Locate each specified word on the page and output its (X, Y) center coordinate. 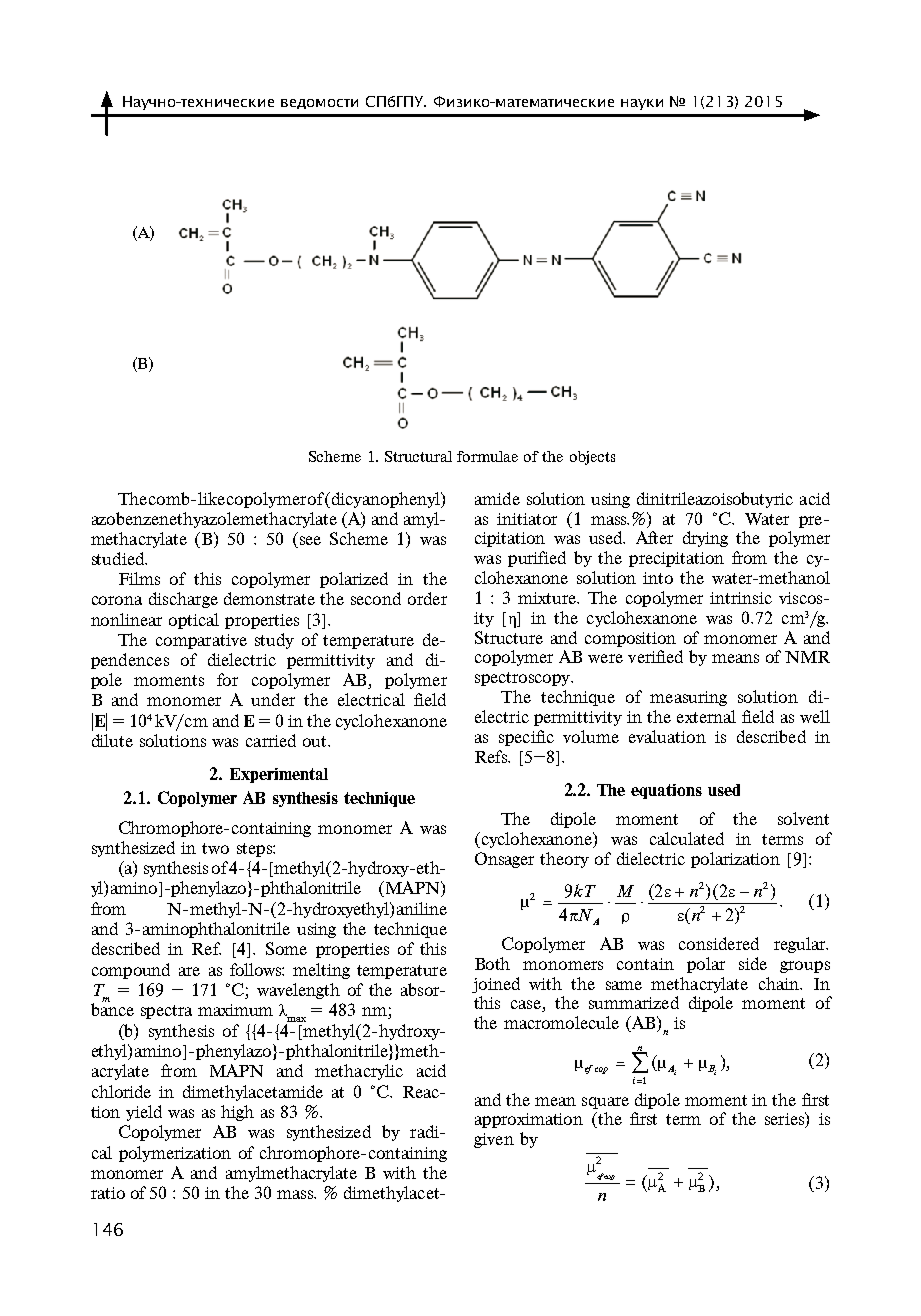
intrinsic (741, 598)
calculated (687, 838)
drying (705, 539)
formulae (487, 456)
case (527, 1006)
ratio (108, 1193)
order (427, 598)
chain (780, 983)
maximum (235, 1010)
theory (564, 860)
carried (271, 740)
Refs (492, 756)
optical (194, 621)
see (309, 542)
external (706, 716)
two (215, 848)
